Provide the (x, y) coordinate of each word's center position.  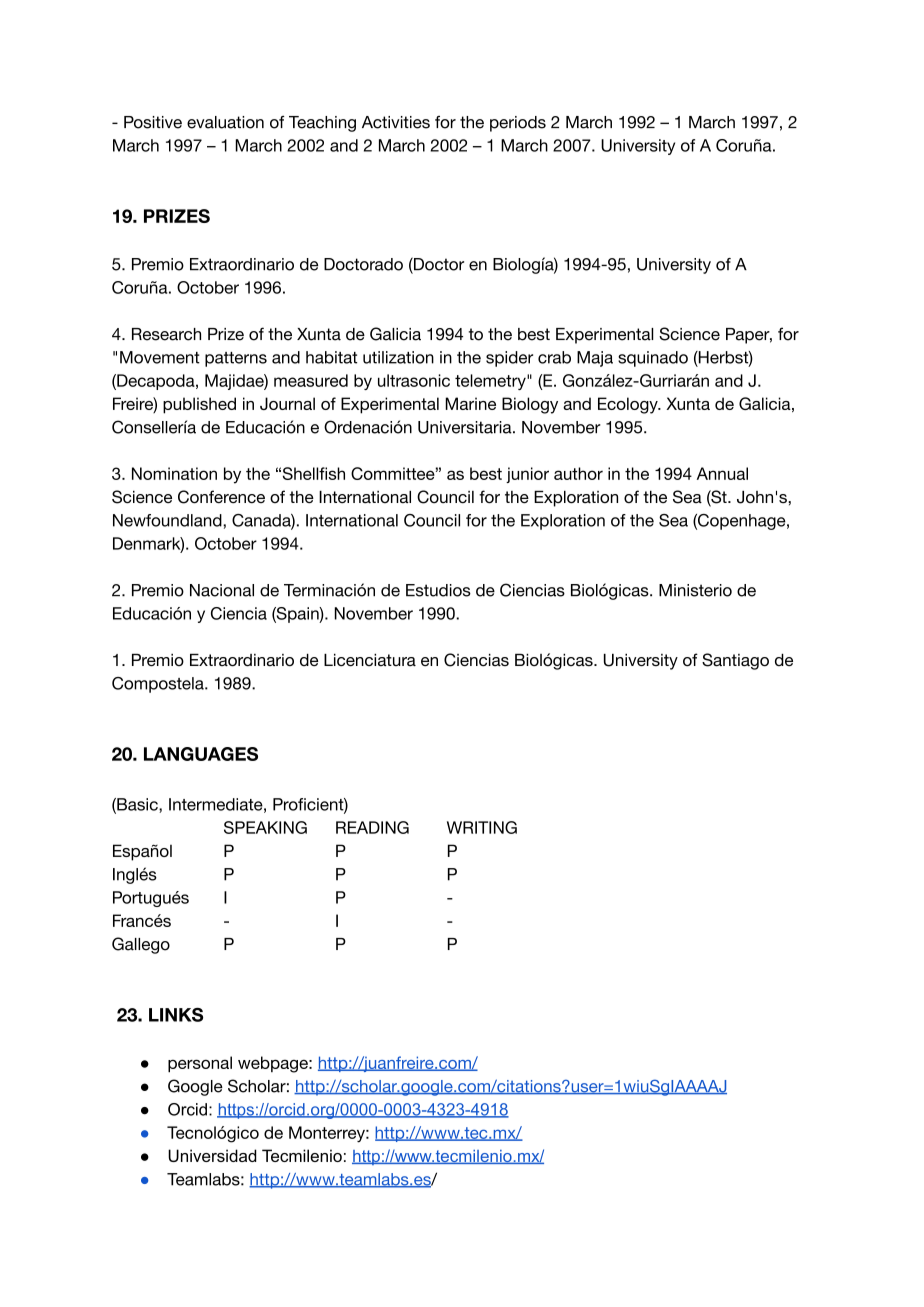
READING (372, 827)
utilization (398, 357)
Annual (722, 473)
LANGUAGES (201, 754)
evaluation (225, 122)
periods (518, 124)
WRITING (482, 827)
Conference (221, 497)
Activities (396, 122)
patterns (236, 359)
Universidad (212, 1155)
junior (527, 475)
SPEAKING (265, 827)
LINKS (176, 1015)
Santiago (735, 661)
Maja (595, 359)
